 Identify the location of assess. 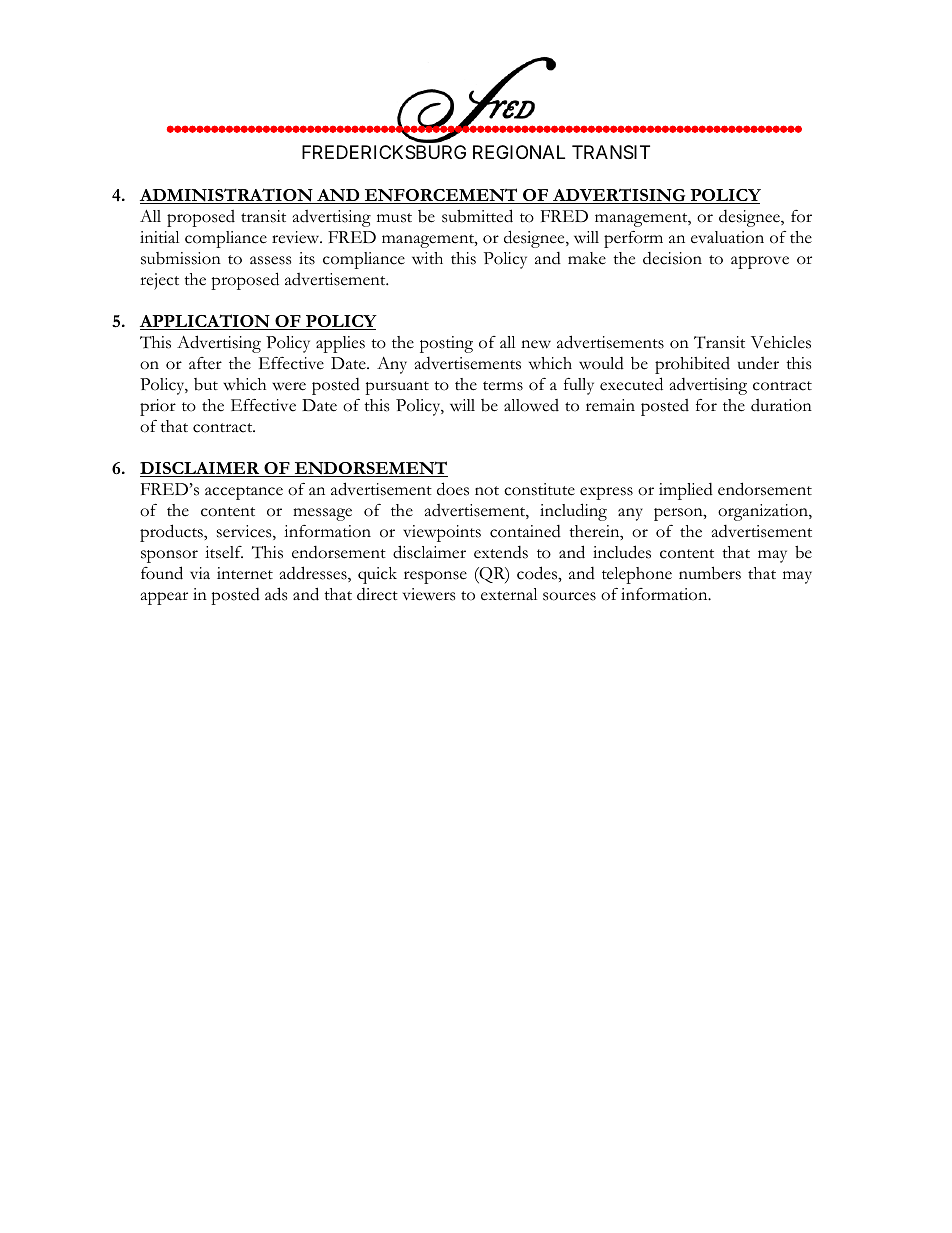
(270, 260).
